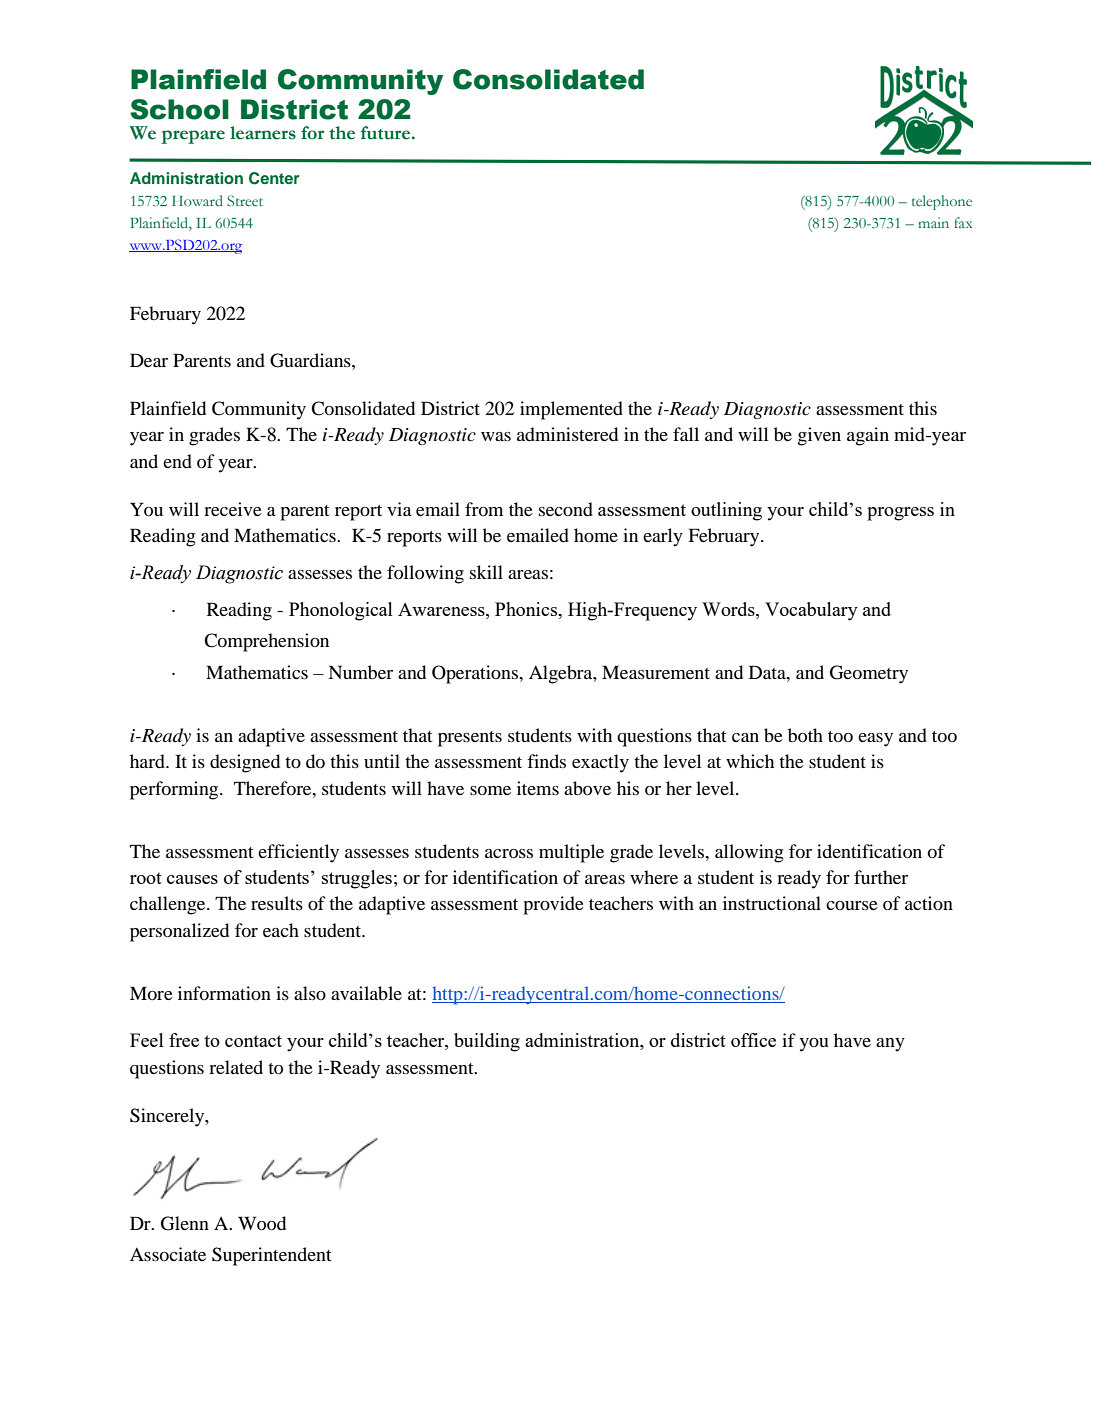 Image resolution: width=1102 pixels, height=1427 pixels. Describe the element at coordinates (262, 1223) in the document. I see `Wood` at that location.
